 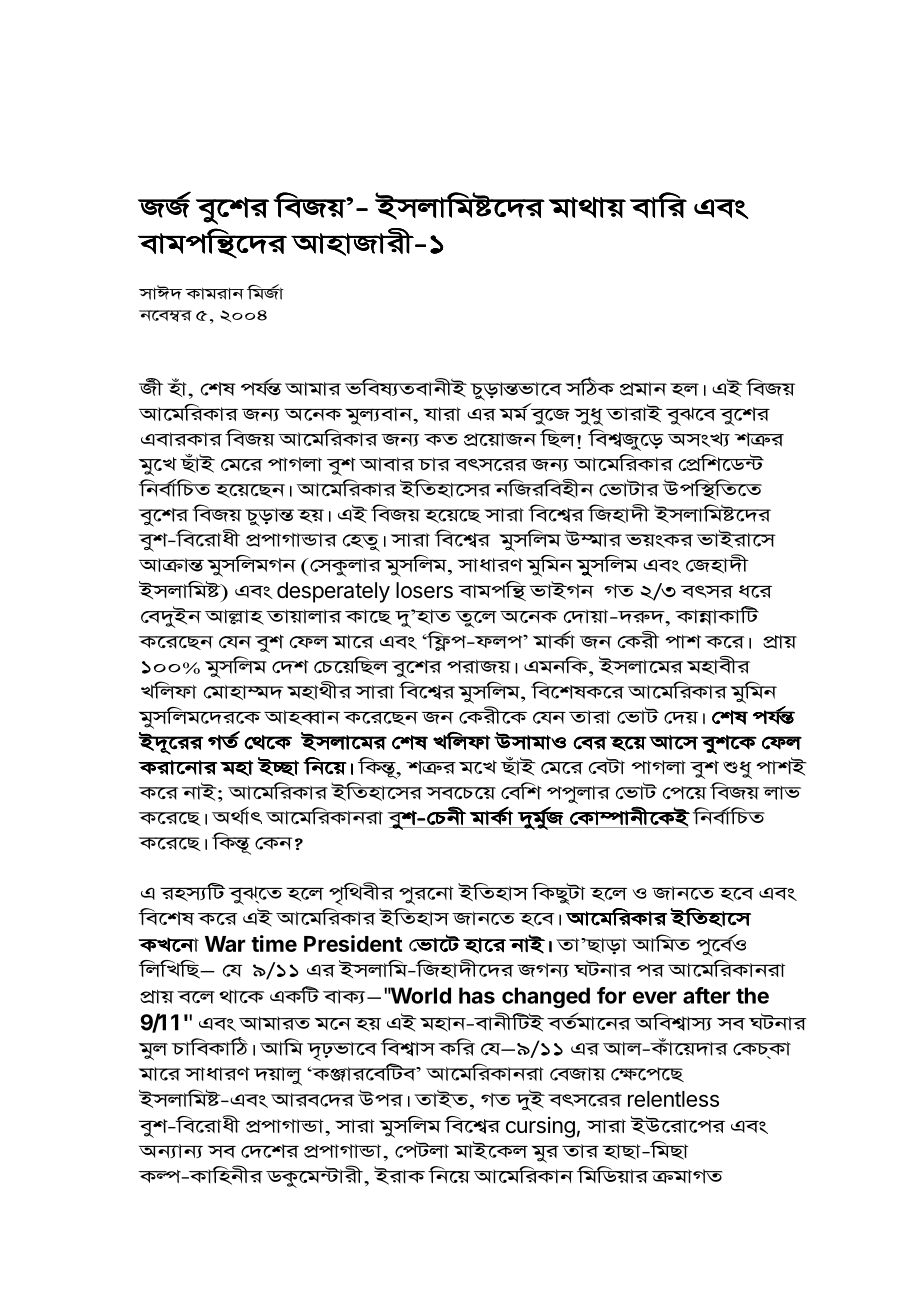 What do you see at coordinates (707, 995) in the screenshot?
I see `after` at bounding box center [707, 995].
